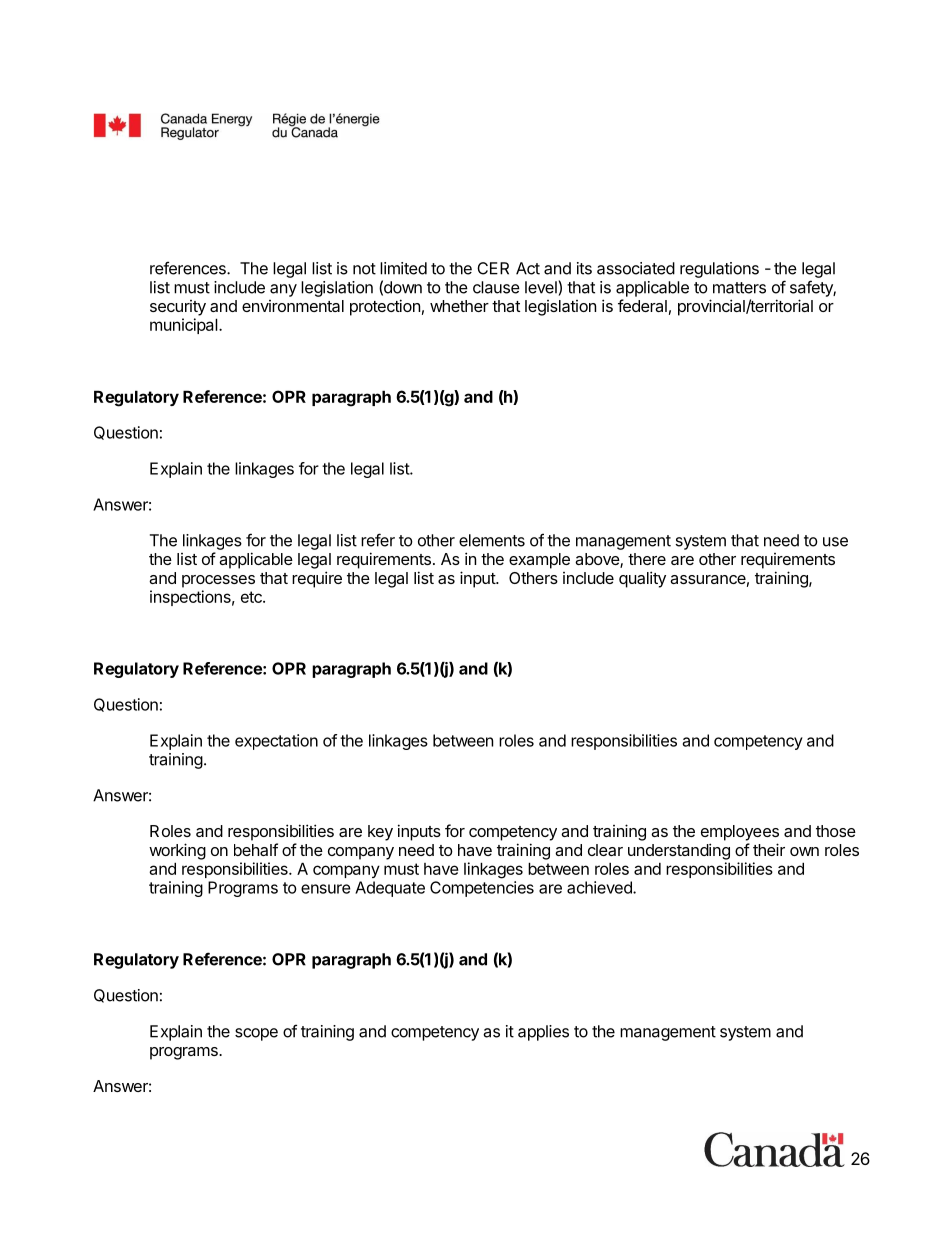 This screenshot has height=1233, width=952. I want to click on clause, so click(496, 287).
